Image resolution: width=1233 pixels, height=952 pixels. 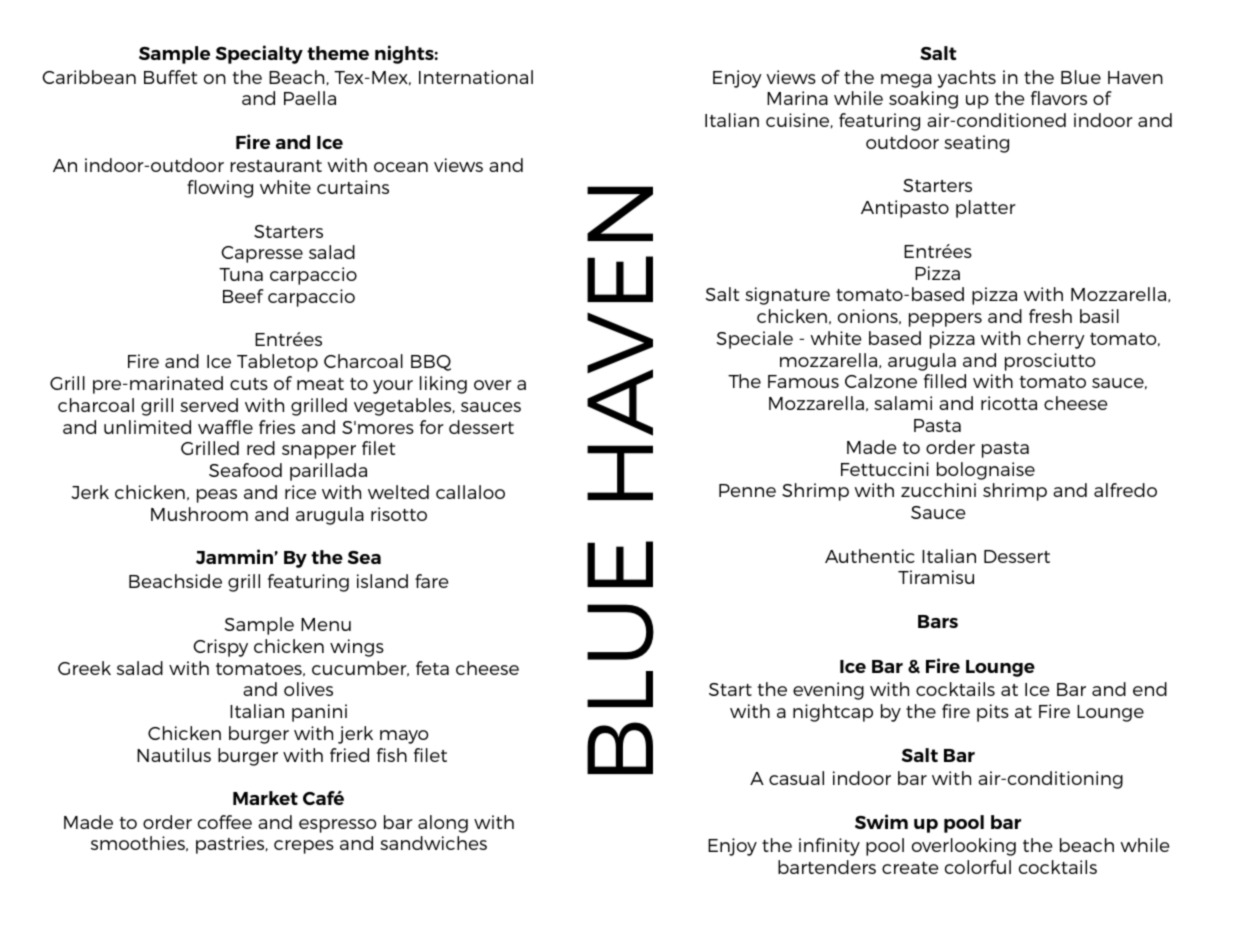 I want to click on BBQ, so click(x=431, y=363).
